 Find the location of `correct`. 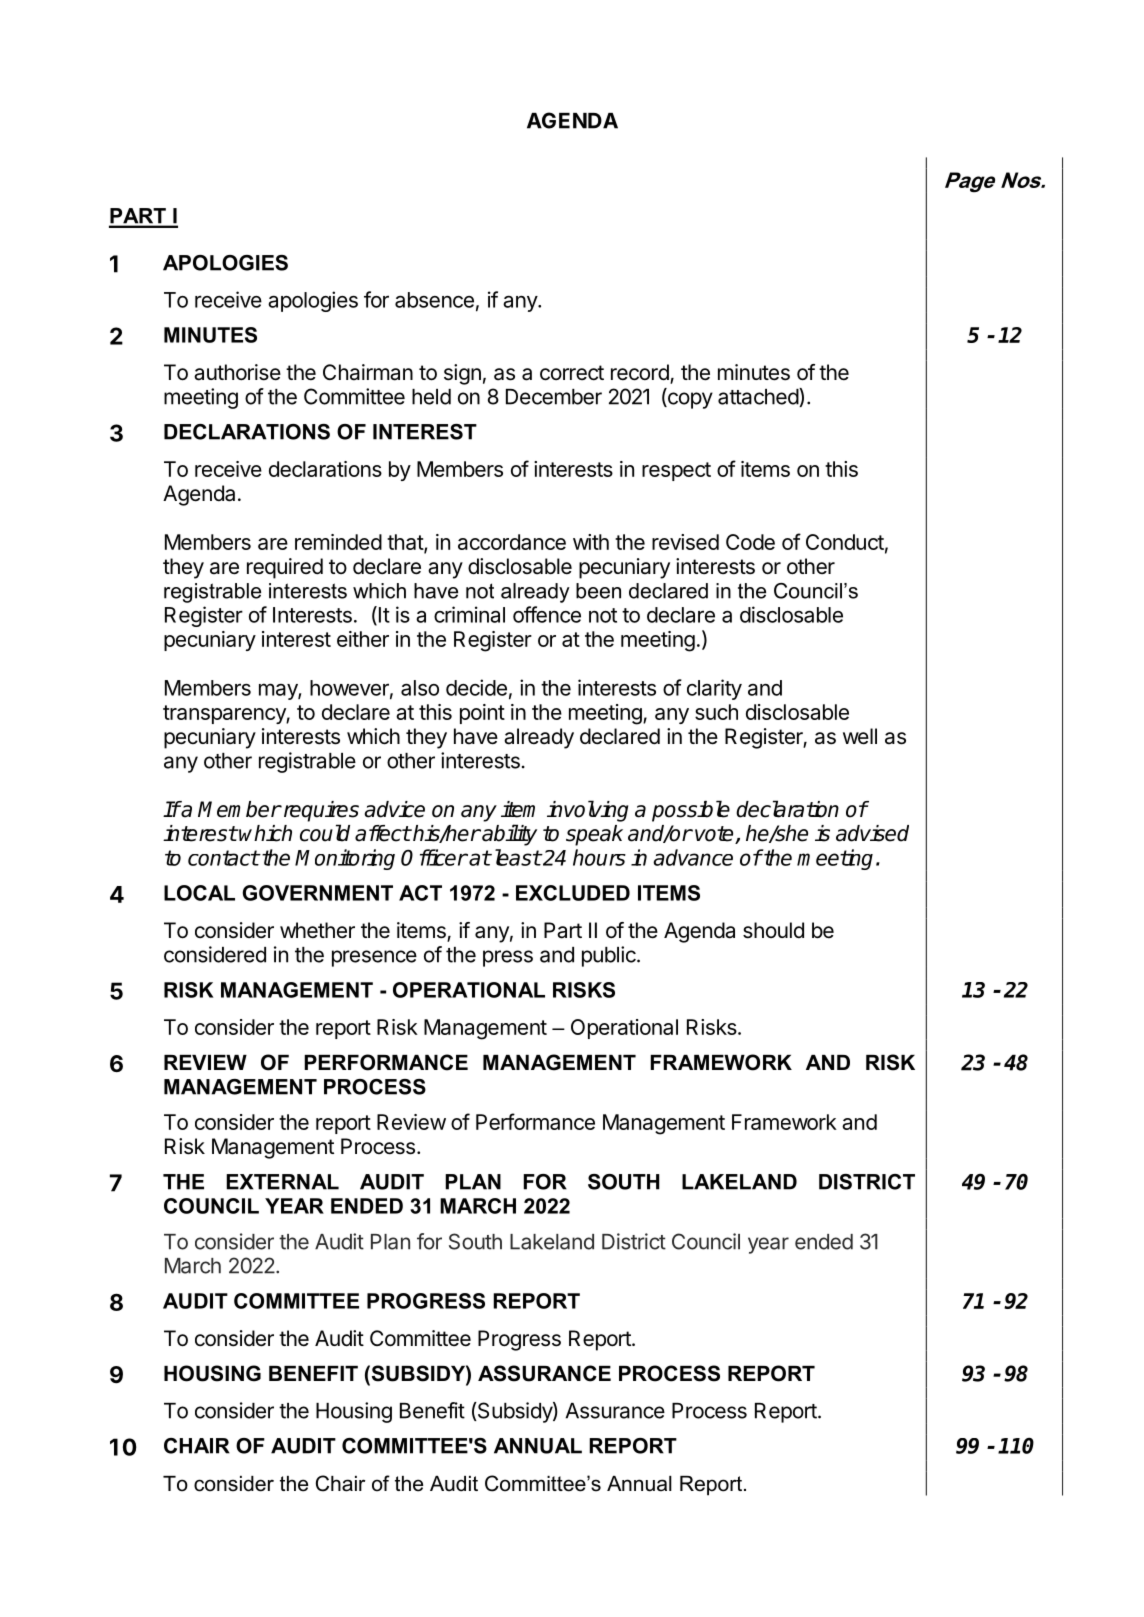

correct is located at coordinates (572, 373).
